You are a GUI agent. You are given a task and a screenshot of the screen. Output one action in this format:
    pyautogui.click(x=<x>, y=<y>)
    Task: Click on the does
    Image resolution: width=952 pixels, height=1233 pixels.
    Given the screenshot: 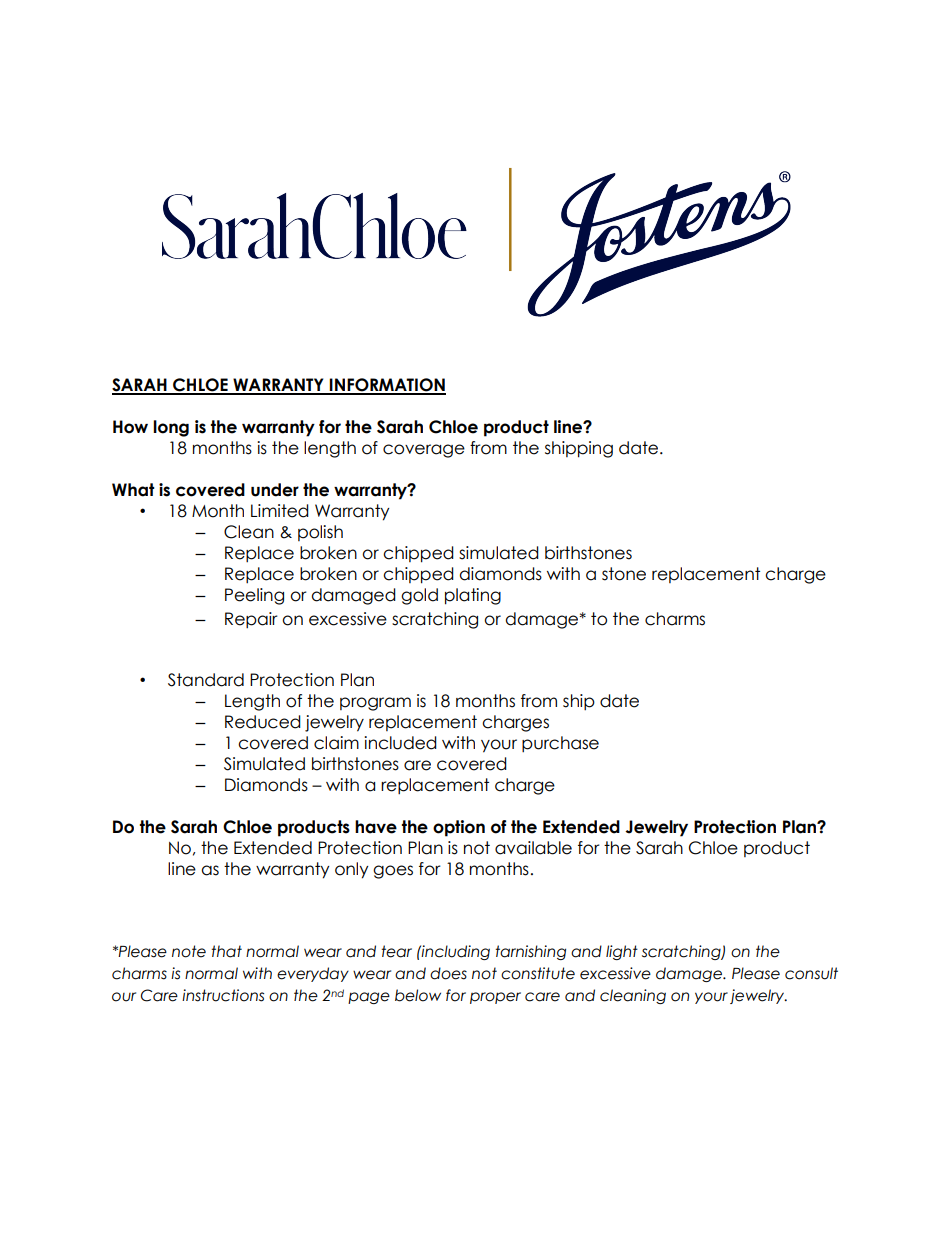 What is the action you would take?
    pyautogui.click(x=448, y=973)
